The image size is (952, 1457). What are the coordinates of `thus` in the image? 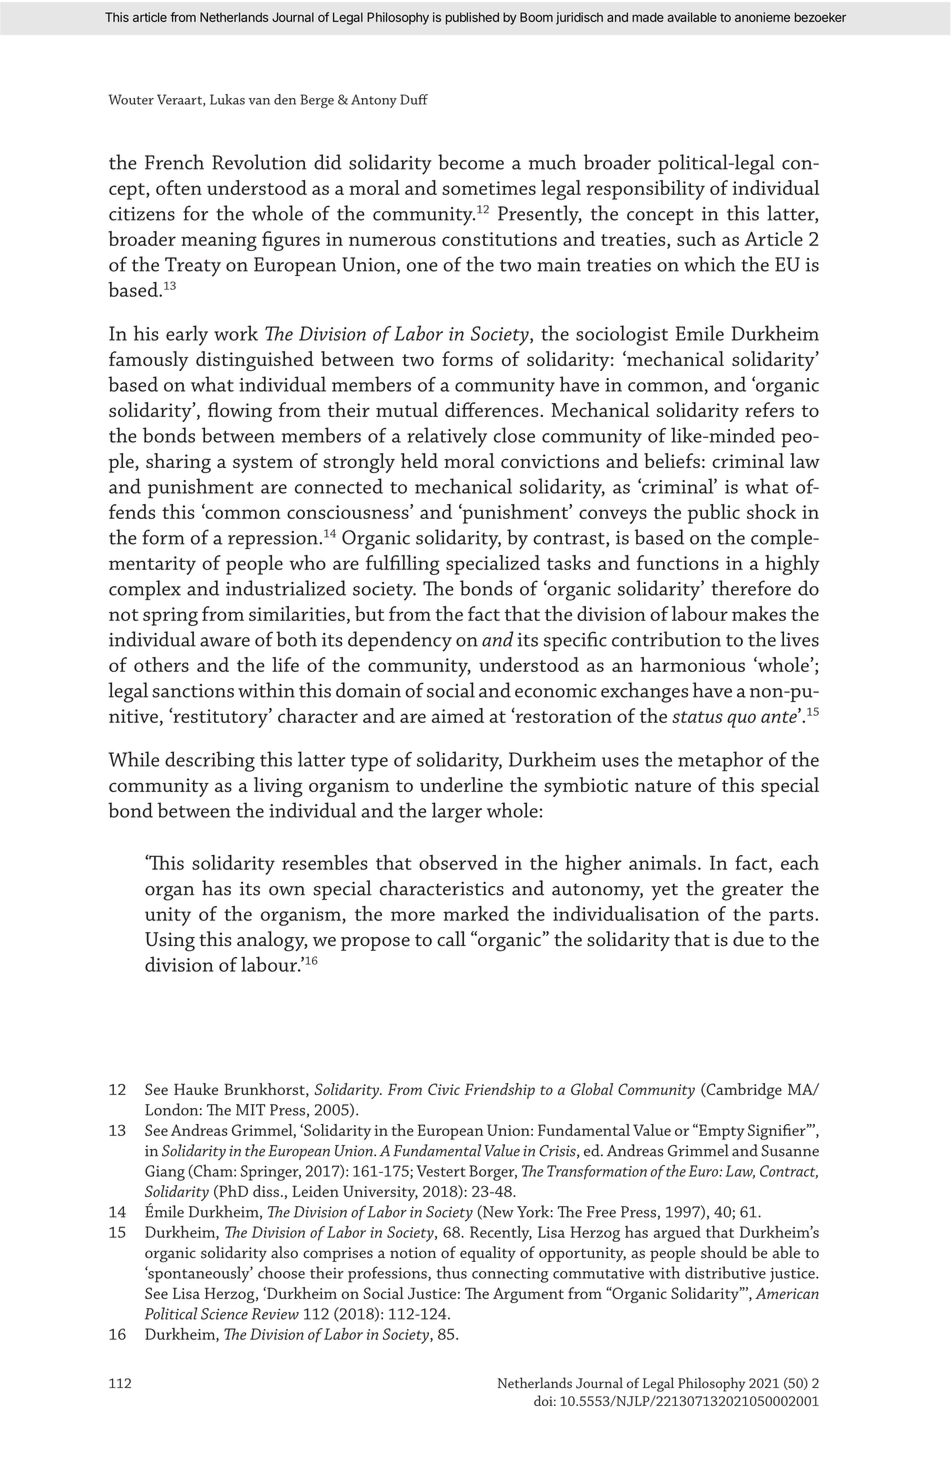 It's located at (451, 1272).
